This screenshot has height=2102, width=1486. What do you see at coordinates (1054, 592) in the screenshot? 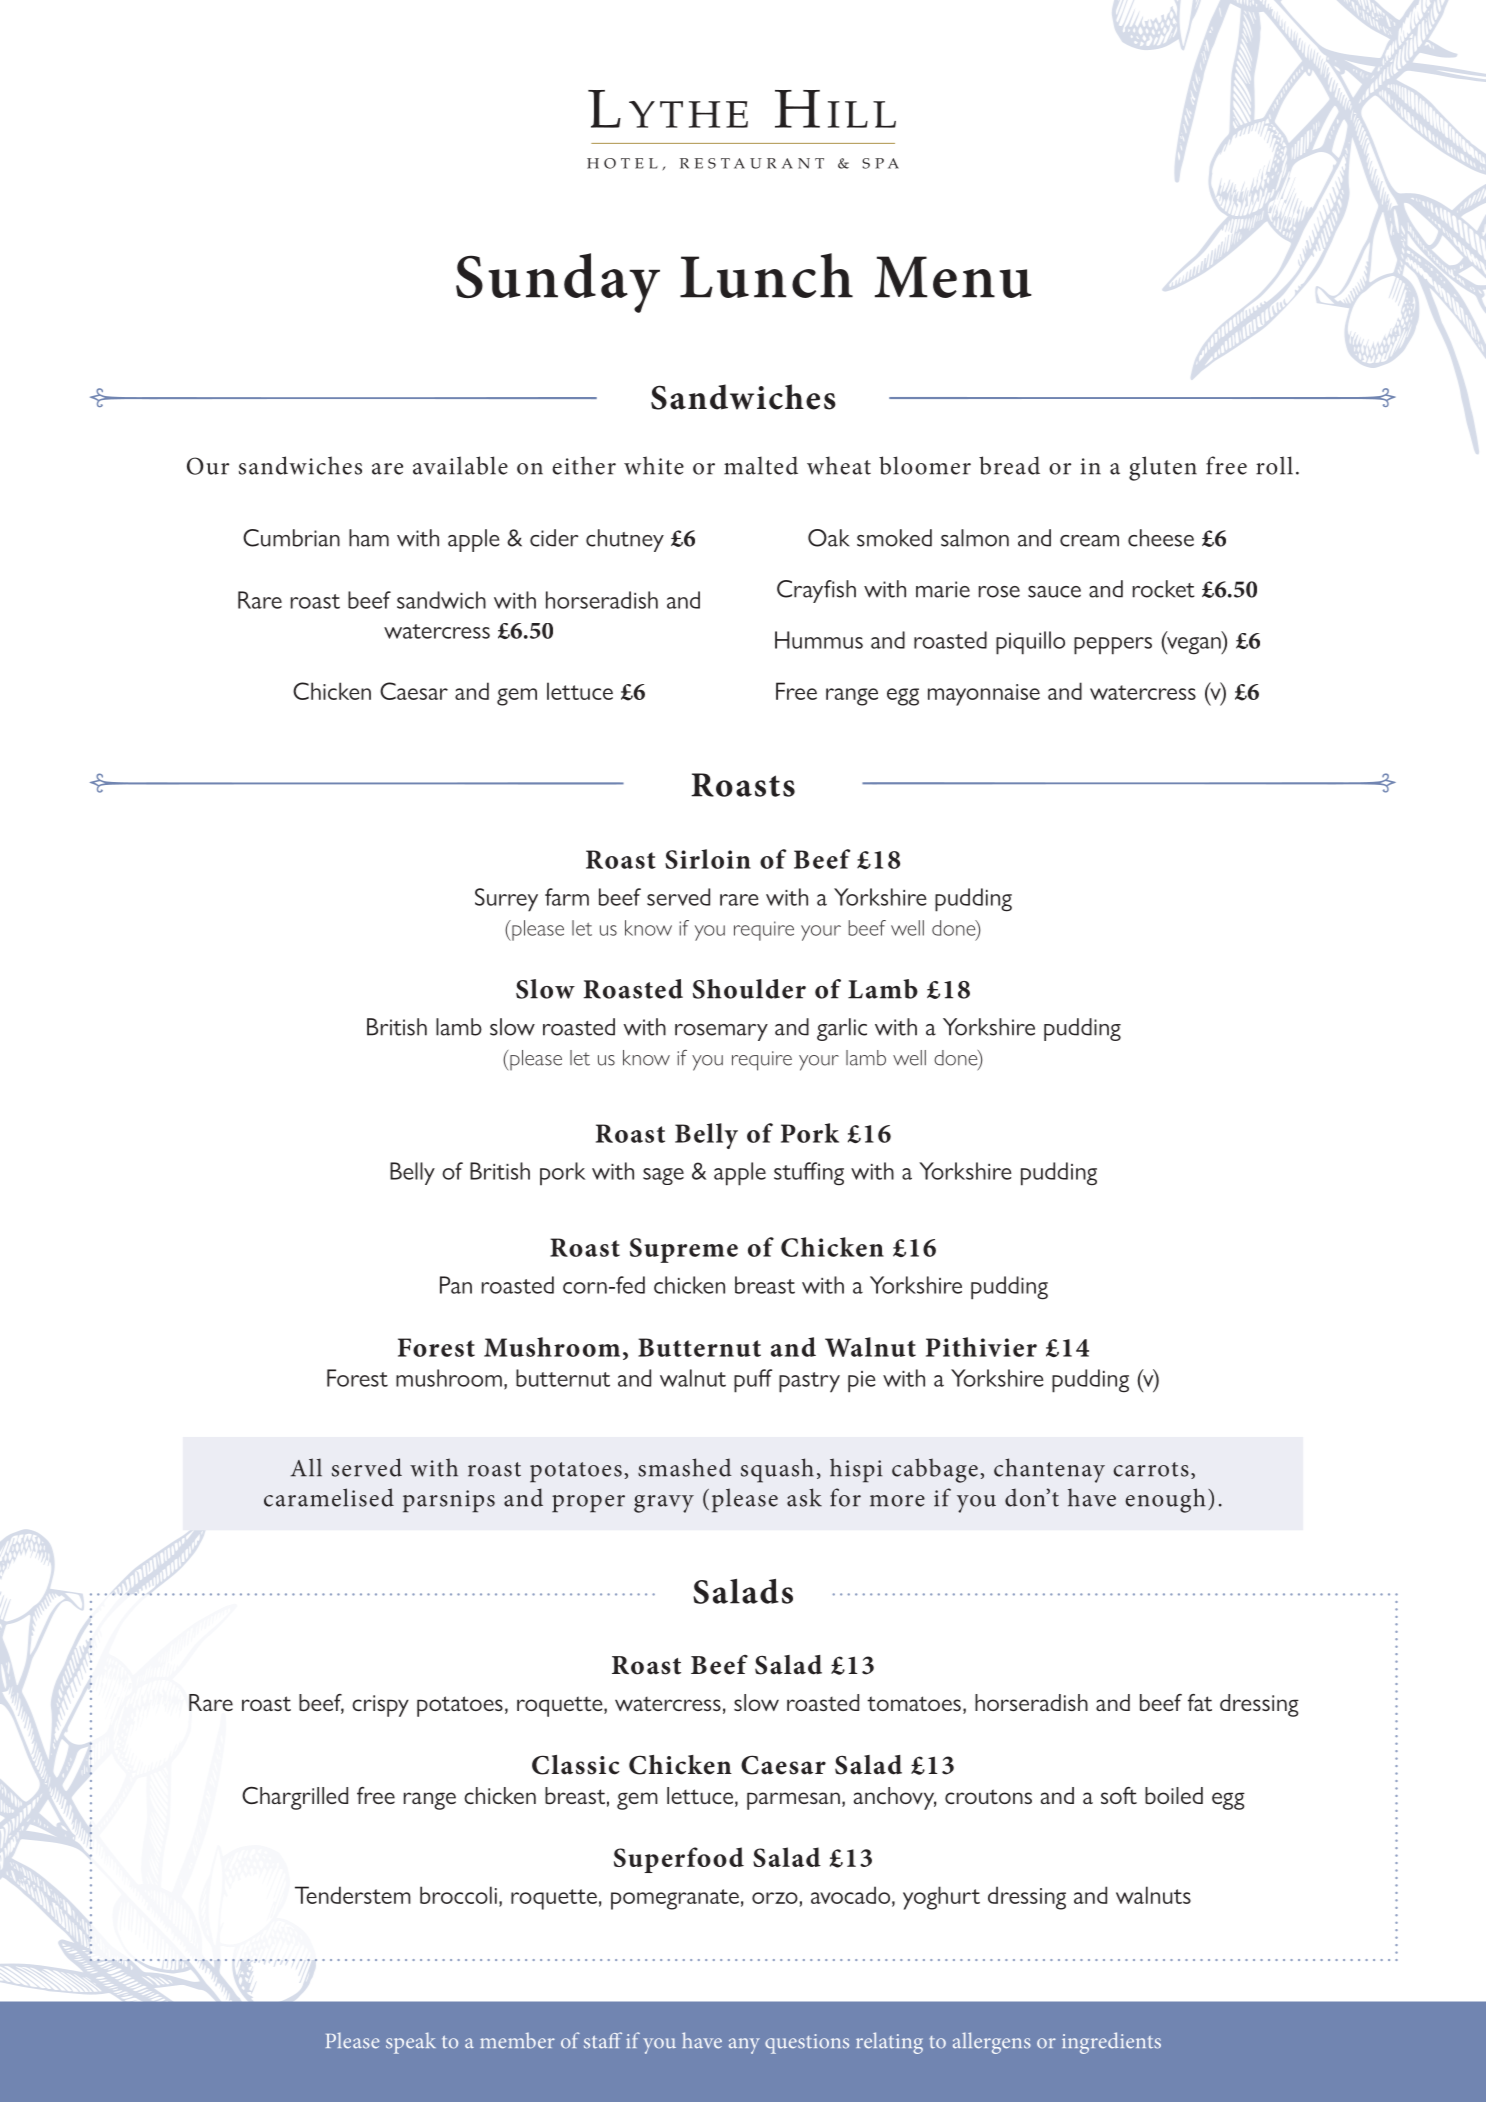
I see `sauce` at bounding box center [1054, 592].
